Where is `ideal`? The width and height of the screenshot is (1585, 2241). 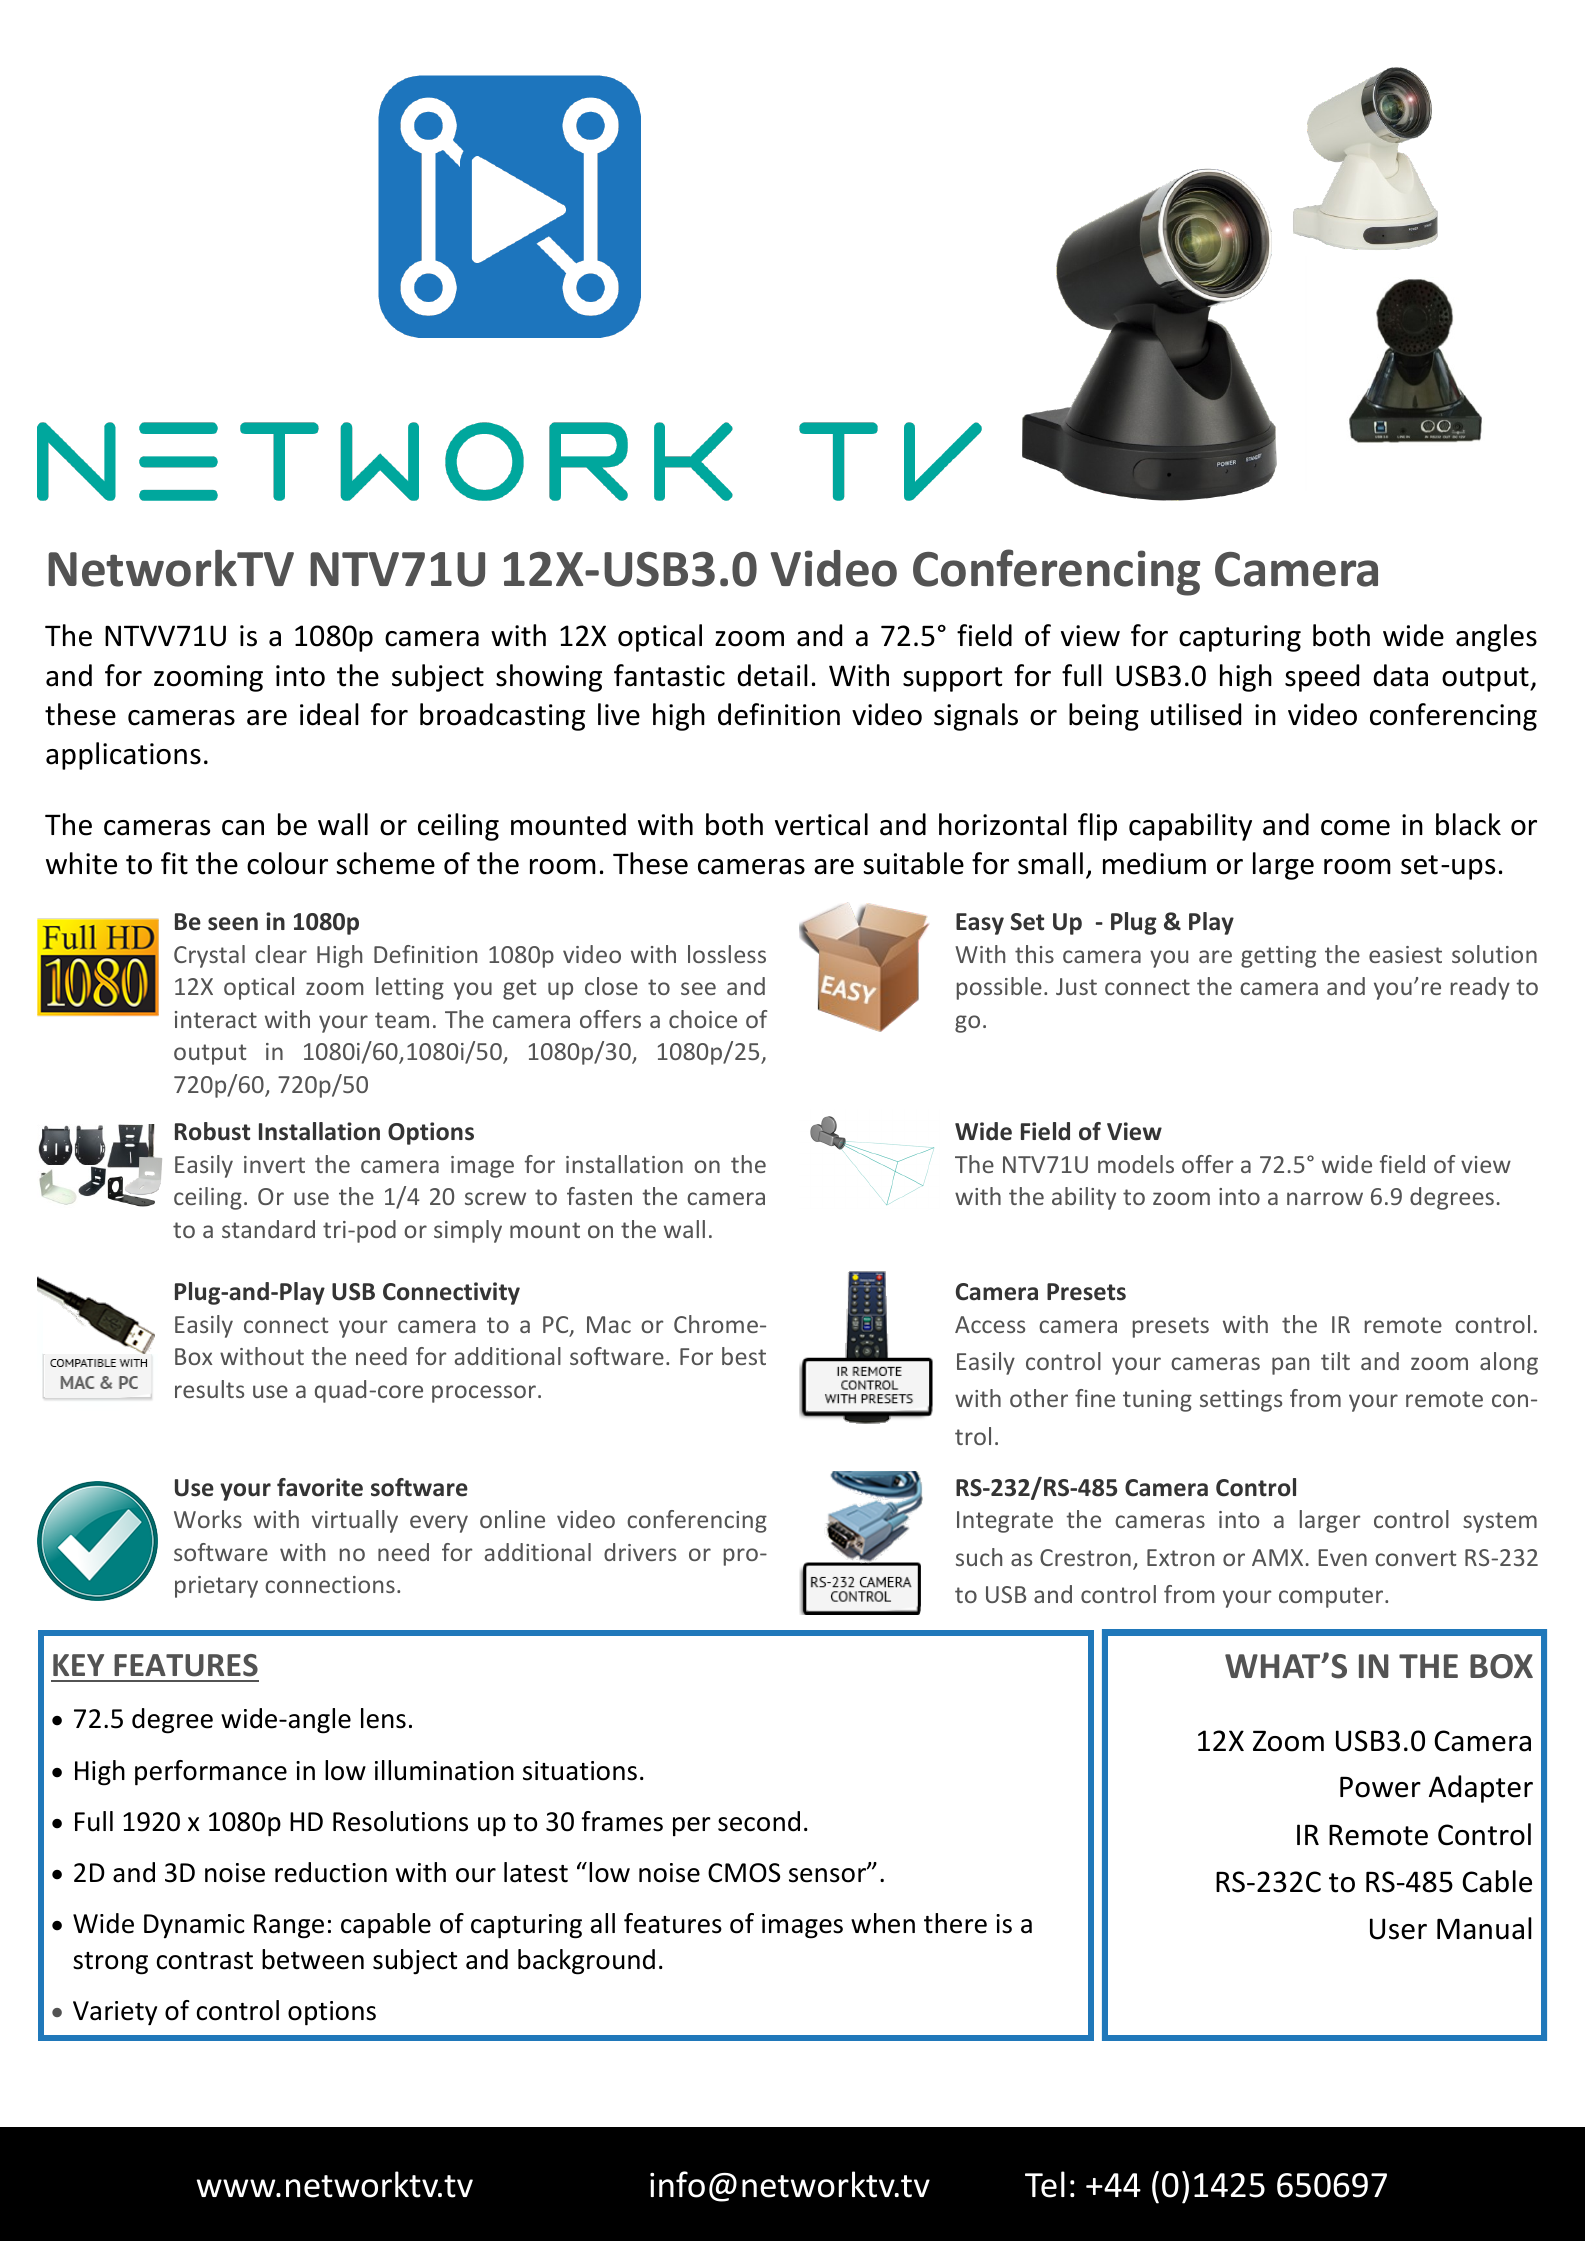 ideal is located at coordinates (329, 714).
